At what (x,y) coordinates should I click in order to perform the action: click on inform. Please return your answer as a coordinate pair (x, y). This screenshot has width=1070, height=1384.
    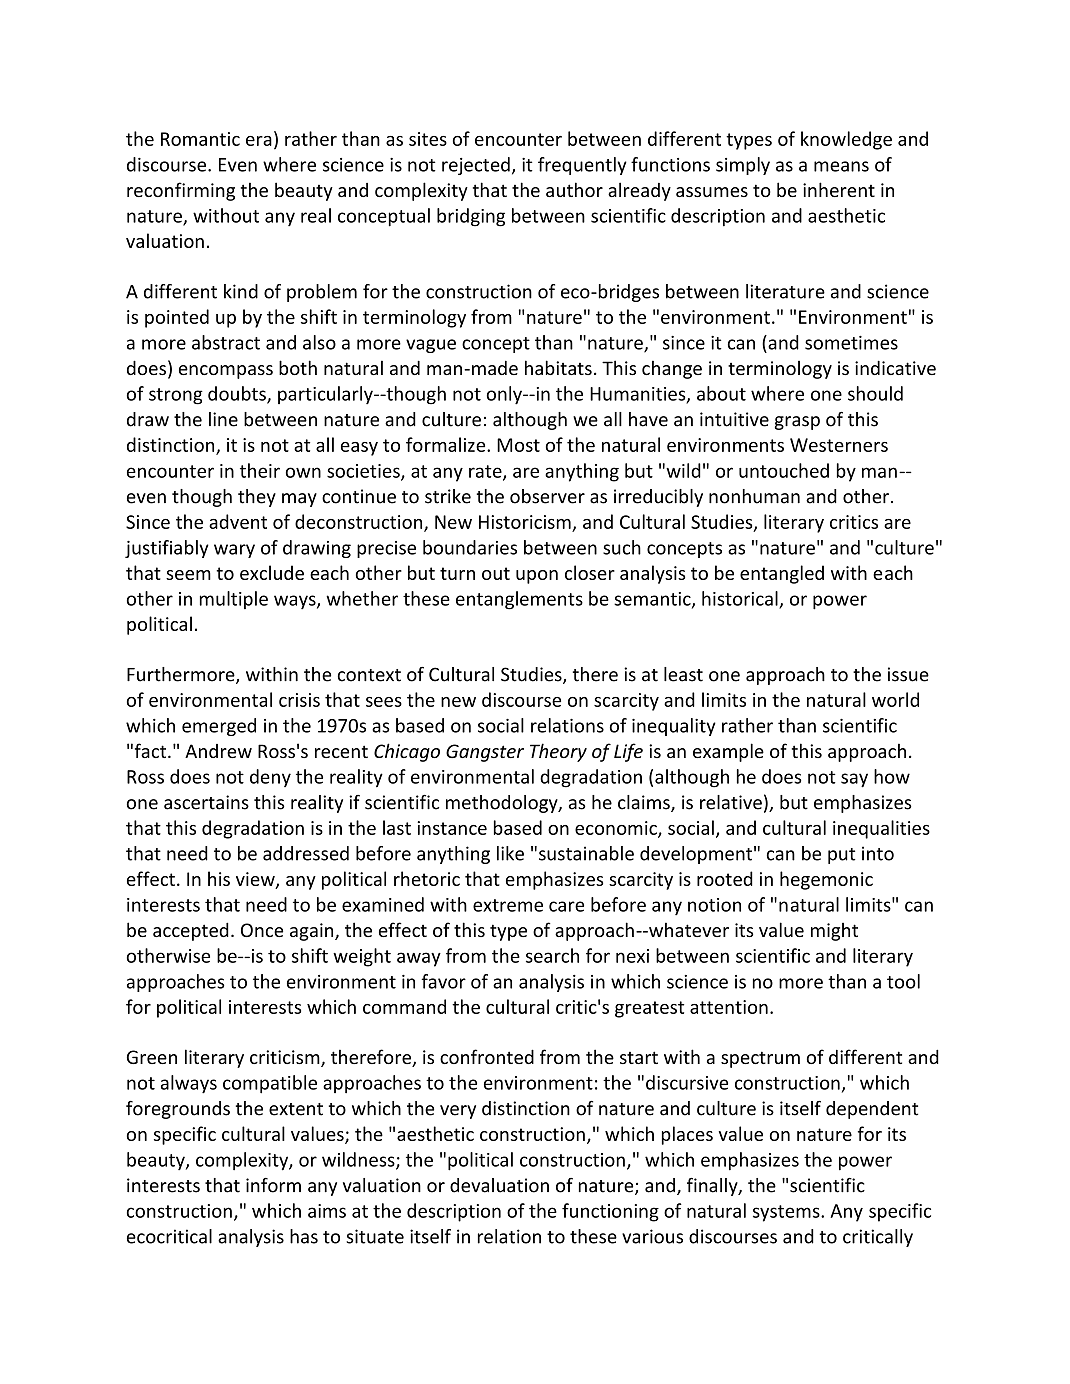
    Looking at the image, I should click on (273, 1185).
